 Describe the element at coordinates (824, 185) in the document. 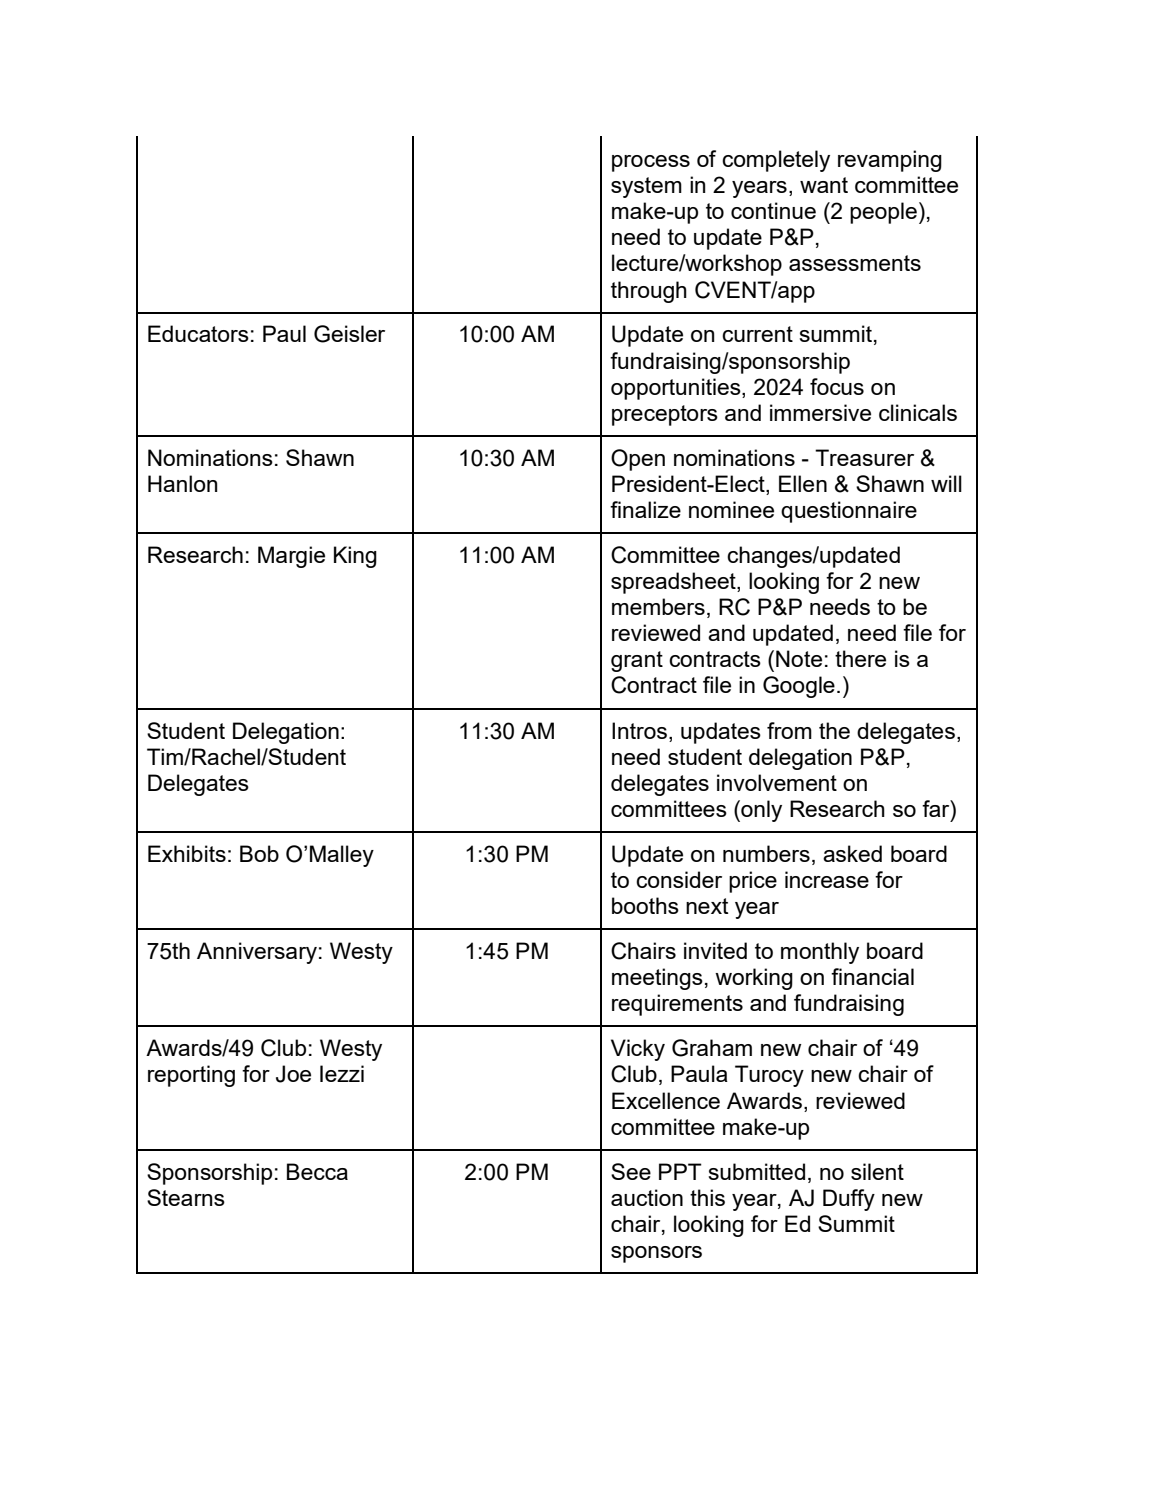

I see `want` at that location.
